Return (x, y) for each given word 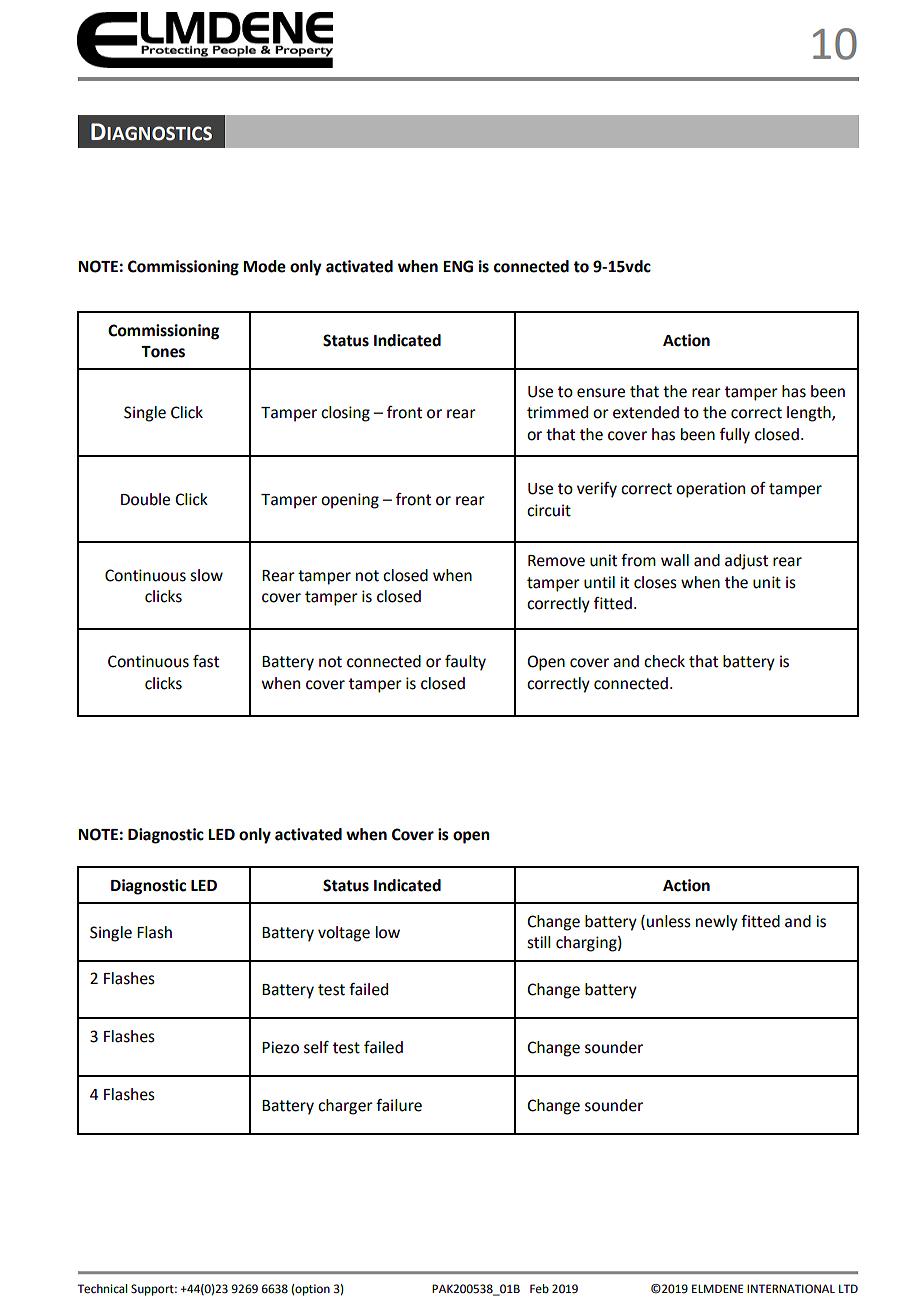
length (810, 414)
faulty (465, 663)
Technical (102, 1289)
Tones (163, 352)
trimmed (557, 412)
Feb (539, 1289)
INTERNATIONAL (791, 1288)
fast (206, 661)
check (664, 661)
